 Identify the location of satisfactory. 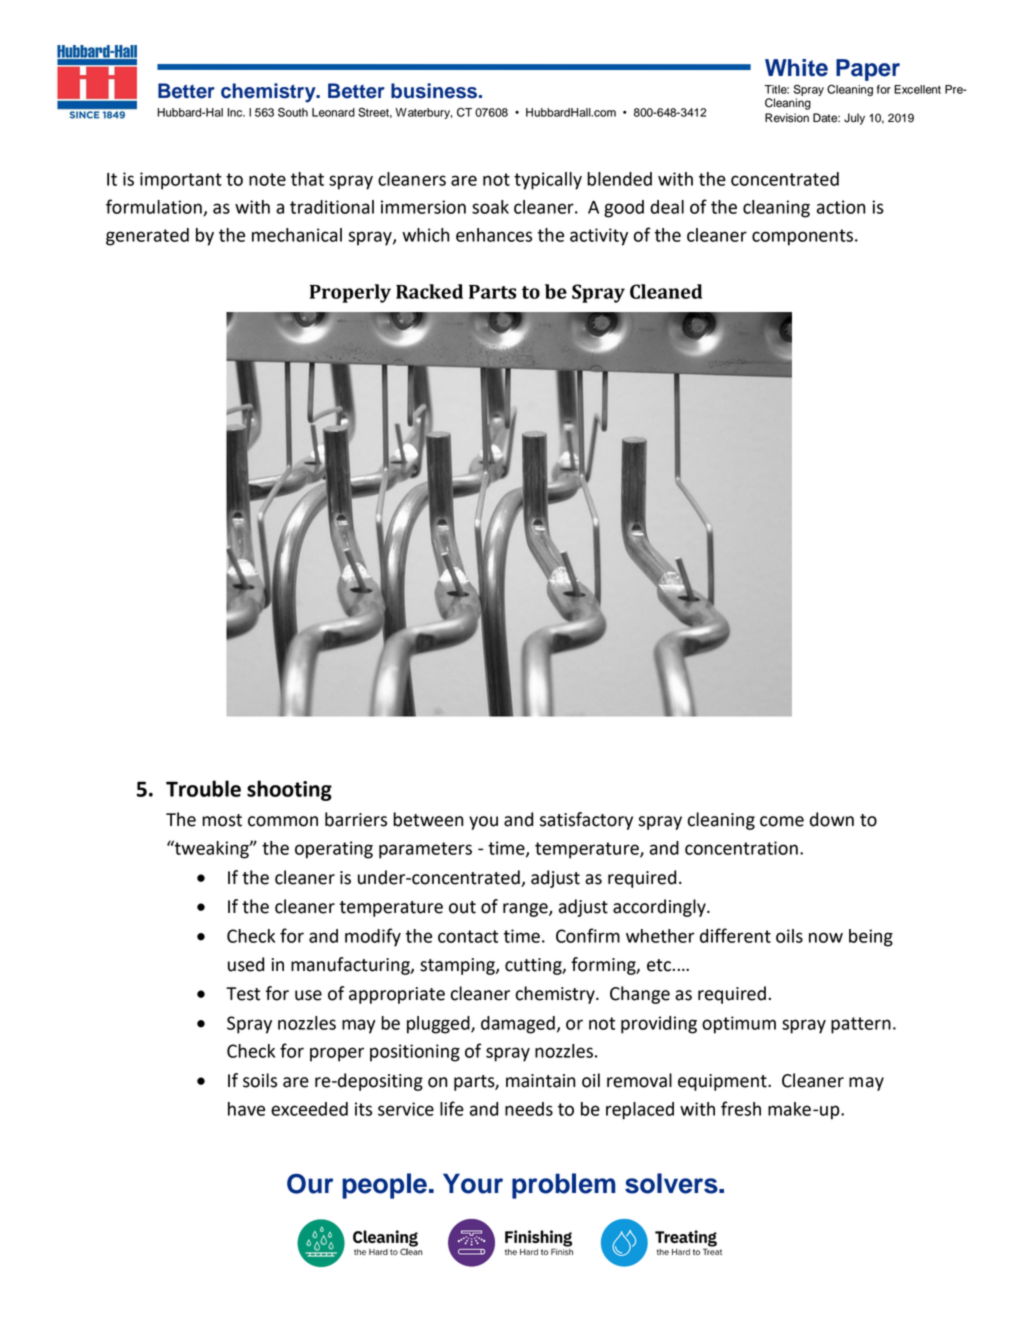
(586, 821).
